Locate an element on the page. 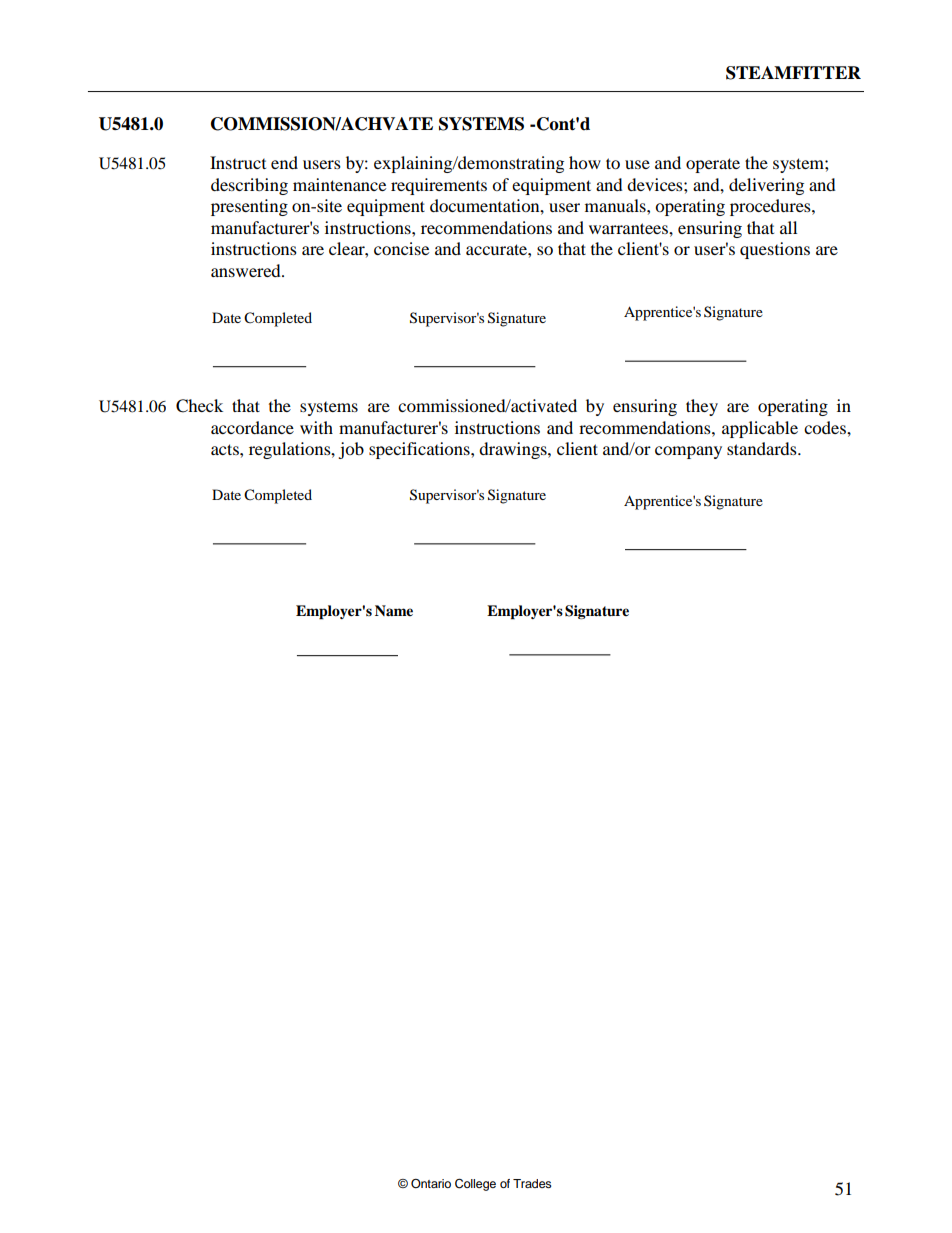 The image size is (952, 1233). Ontario is located at coordinates (431, 1184).
